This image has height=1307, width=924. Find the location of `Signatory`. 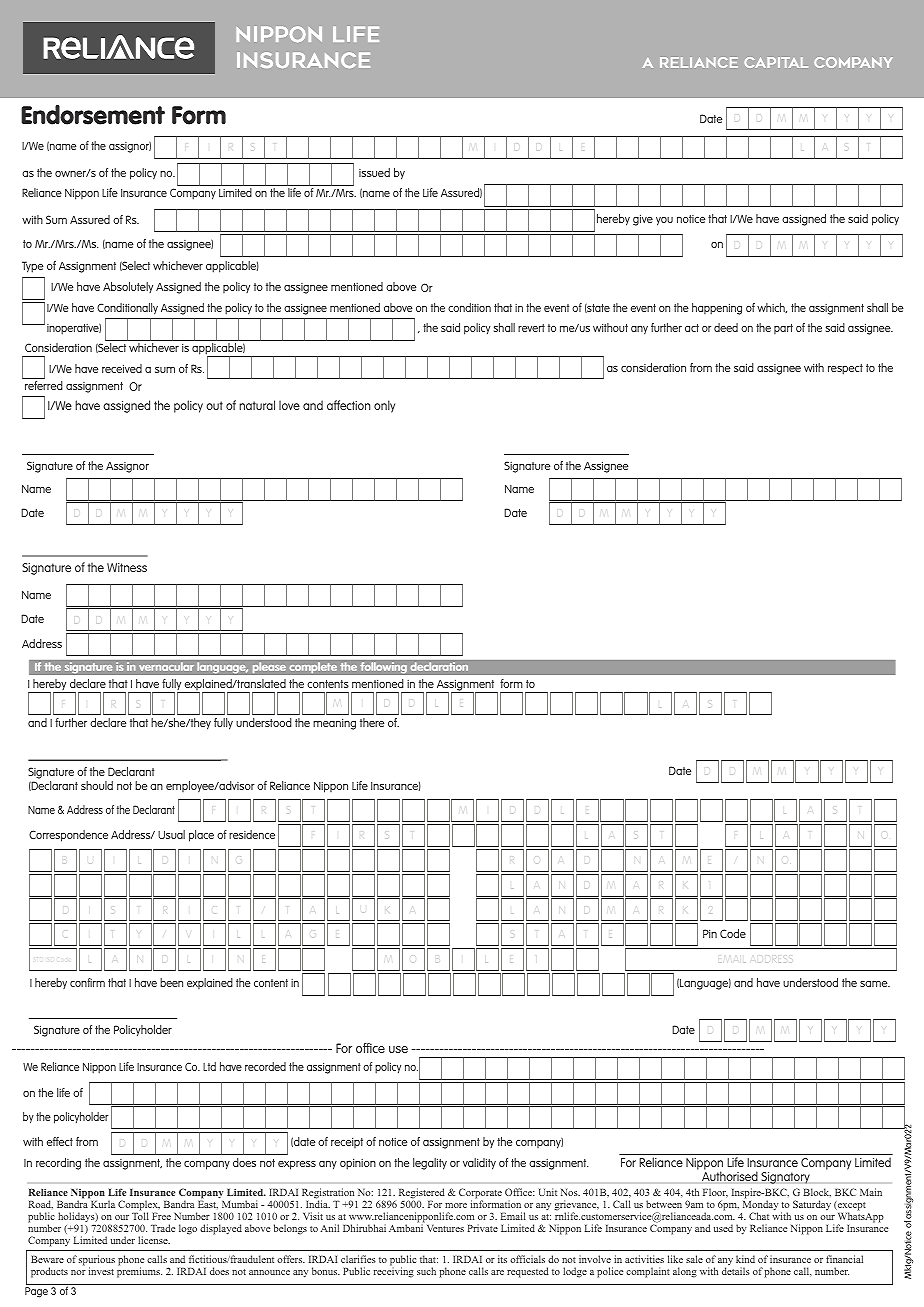

Signatory is located at coordinates (785, 1178).
